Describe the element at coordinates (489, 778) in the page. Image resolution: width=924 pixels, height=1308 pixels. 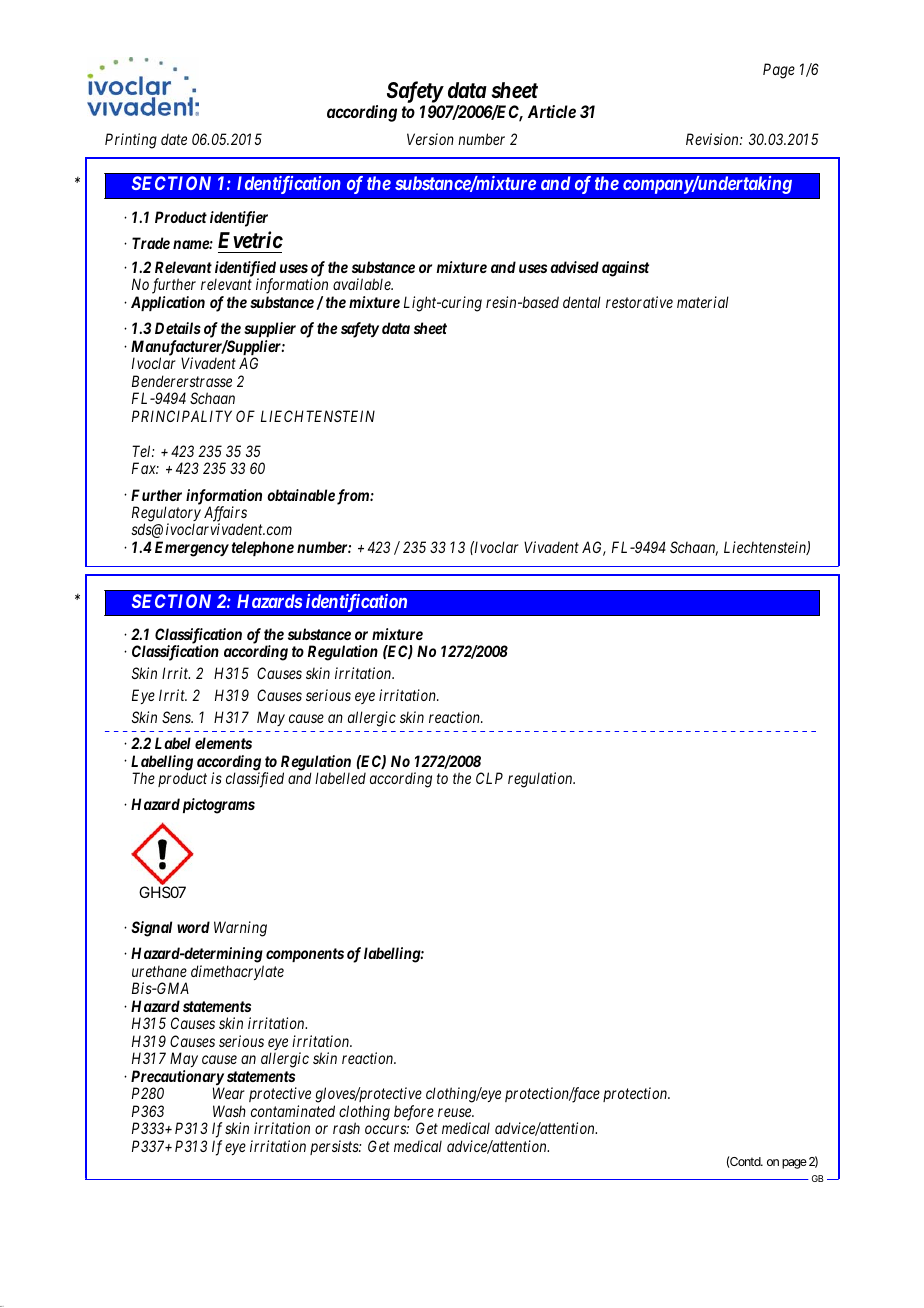
I see `CLP` at that location.
